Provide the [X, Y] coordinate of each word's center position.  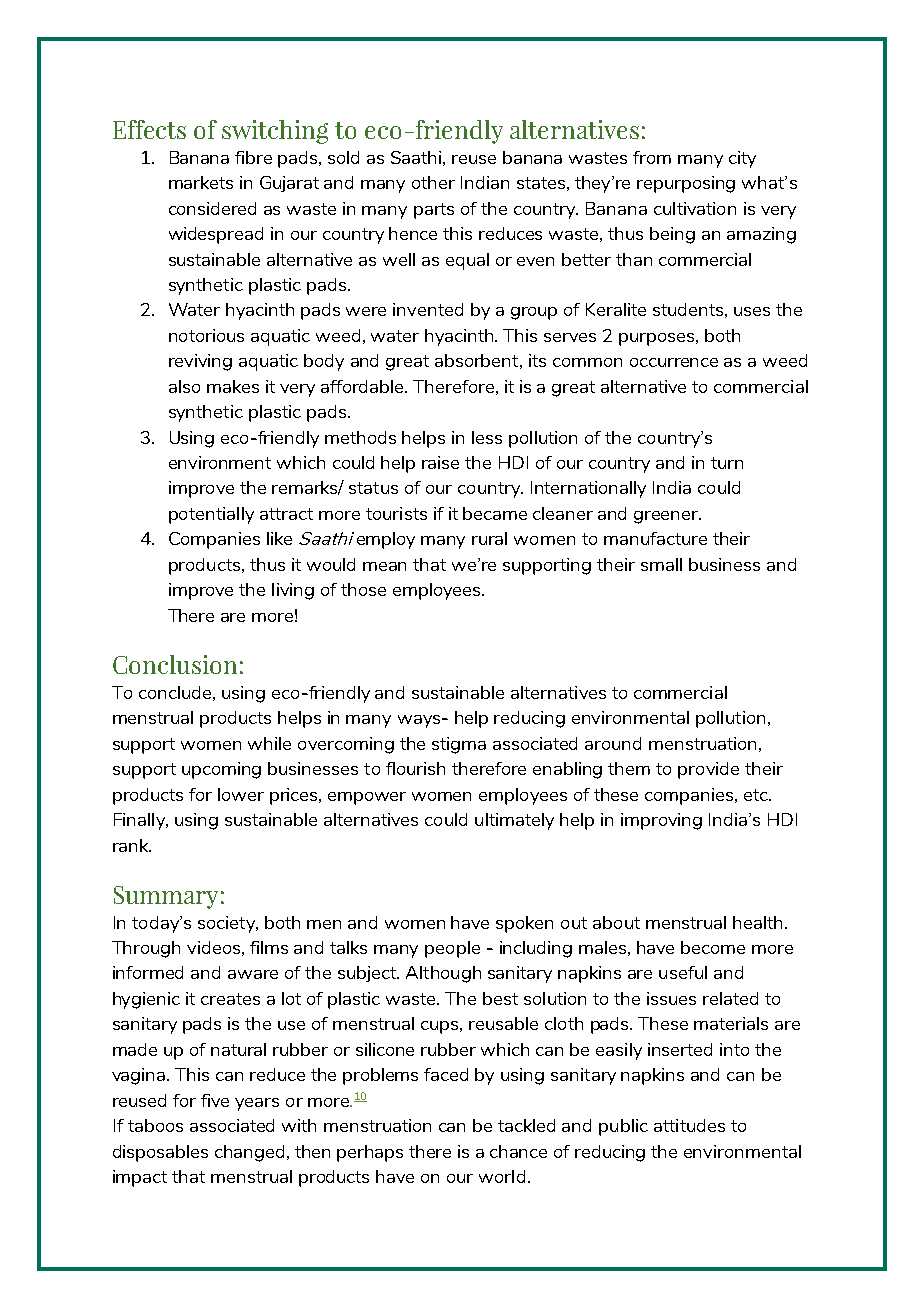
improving [661, 821]
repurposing [686, 184]
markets [201, 182]
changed [249, 1153]
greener [667, 517]
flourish [415, 768]
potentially [211, 515]
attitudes [689, 1125]
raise [440, 462]
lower [241, 794]
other [433, 182]
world [502, 1176]
